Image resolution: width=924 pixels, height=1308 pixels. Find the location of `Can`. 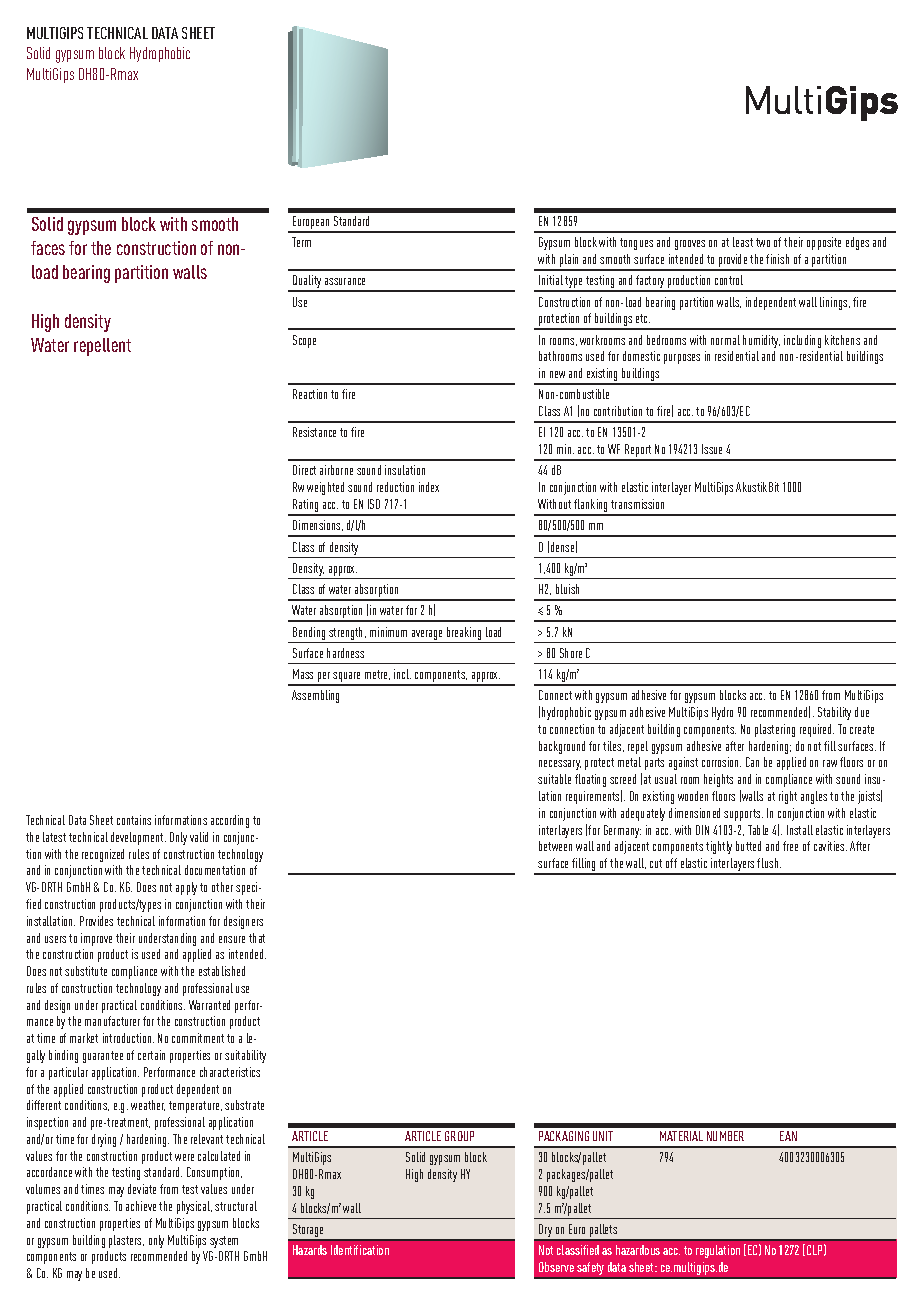

Can is located at coordinates (752, 762).
